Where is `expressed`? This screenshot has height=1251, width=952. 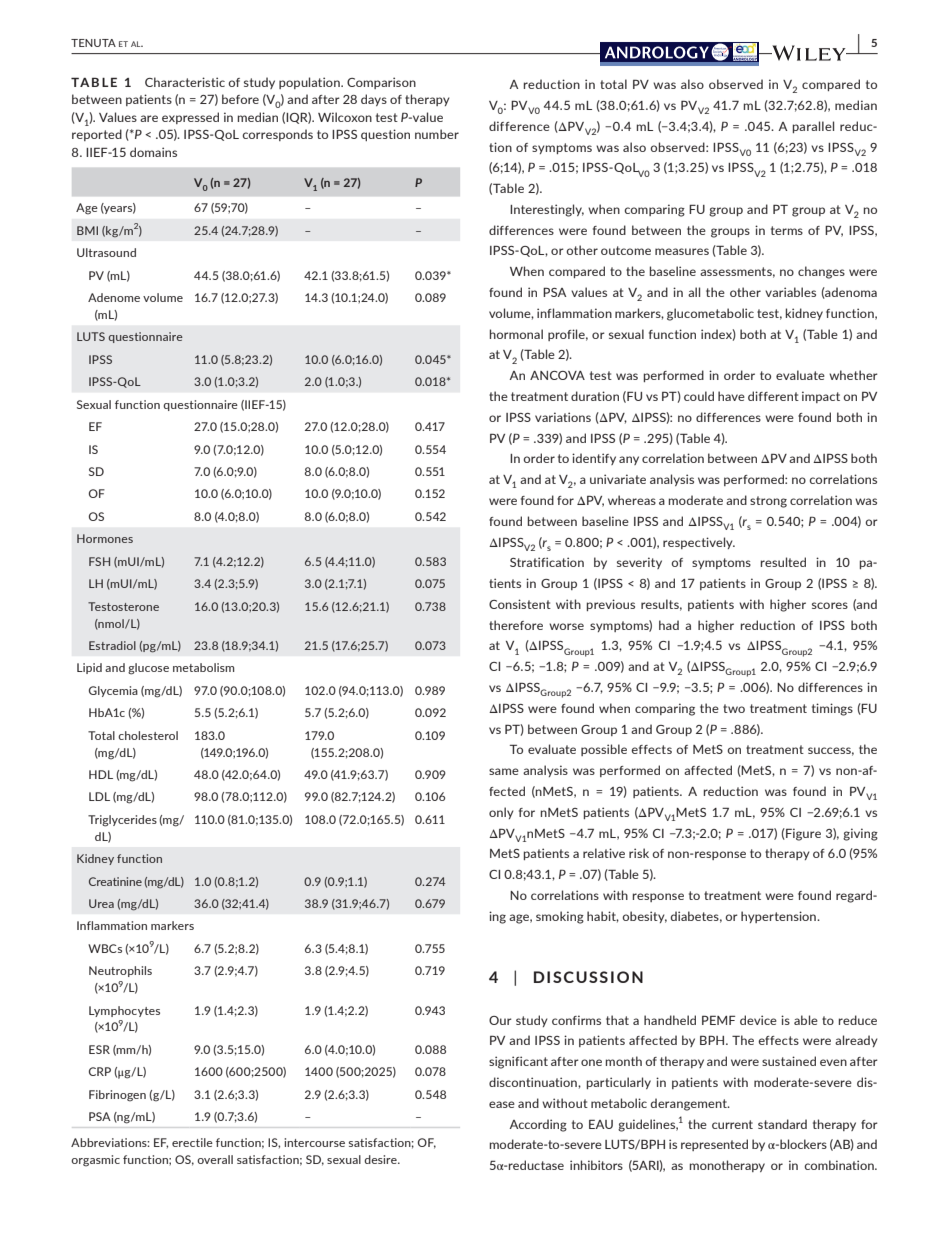
expressed is located at coordinates (190, 118).
